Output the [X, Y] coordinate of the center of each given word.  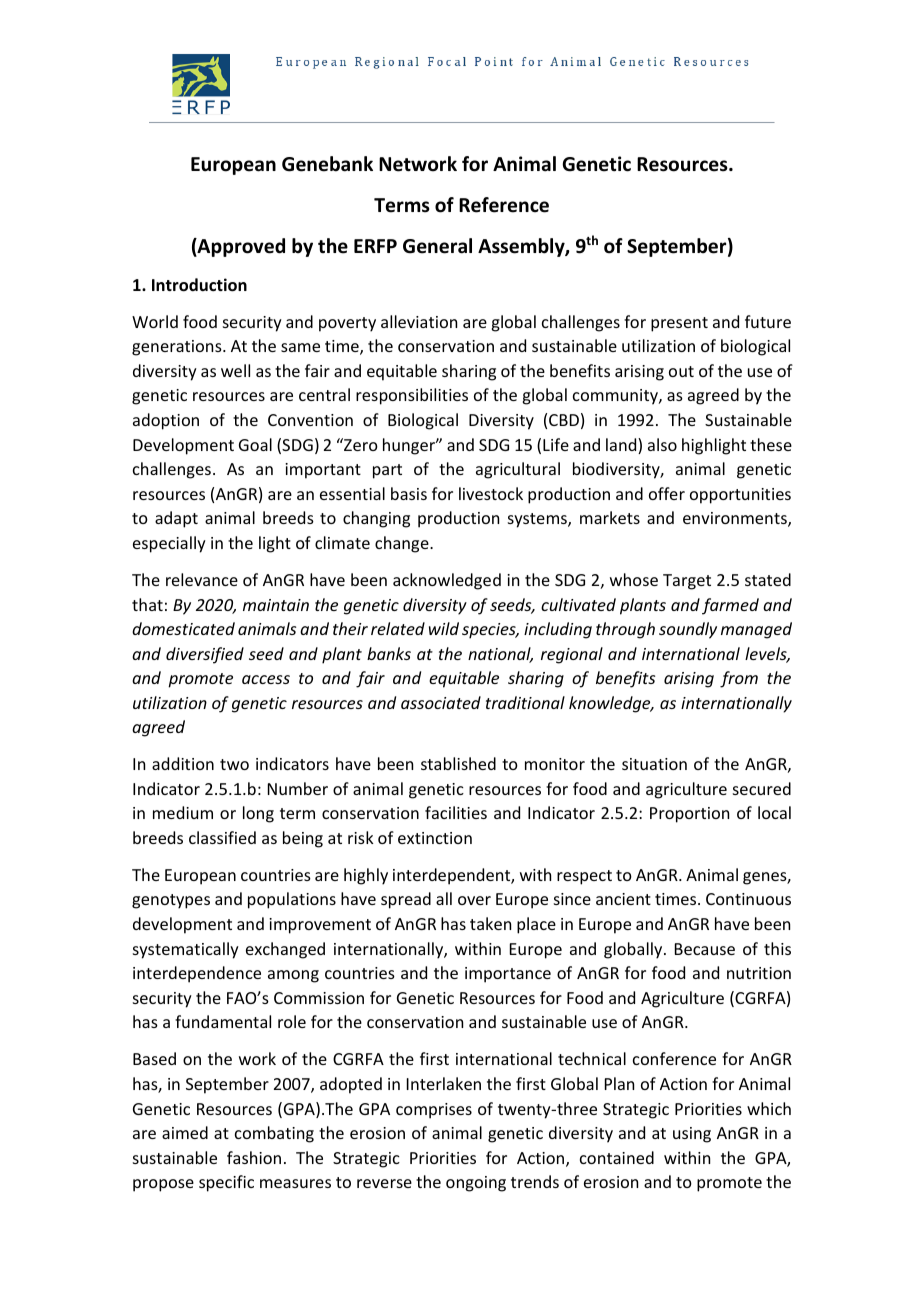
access [266, 679]
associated [441, 702]
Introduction [199, 285]
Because [705, 949]
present [679, 324]
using [692, 1135]
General [437, 246]
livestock [491, 493]
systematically [186, 950]
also [662, 444]
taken [490, 923]
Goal [255, 444]
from [739, 679]
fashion [254, 1157]
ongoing [476, 1184]
